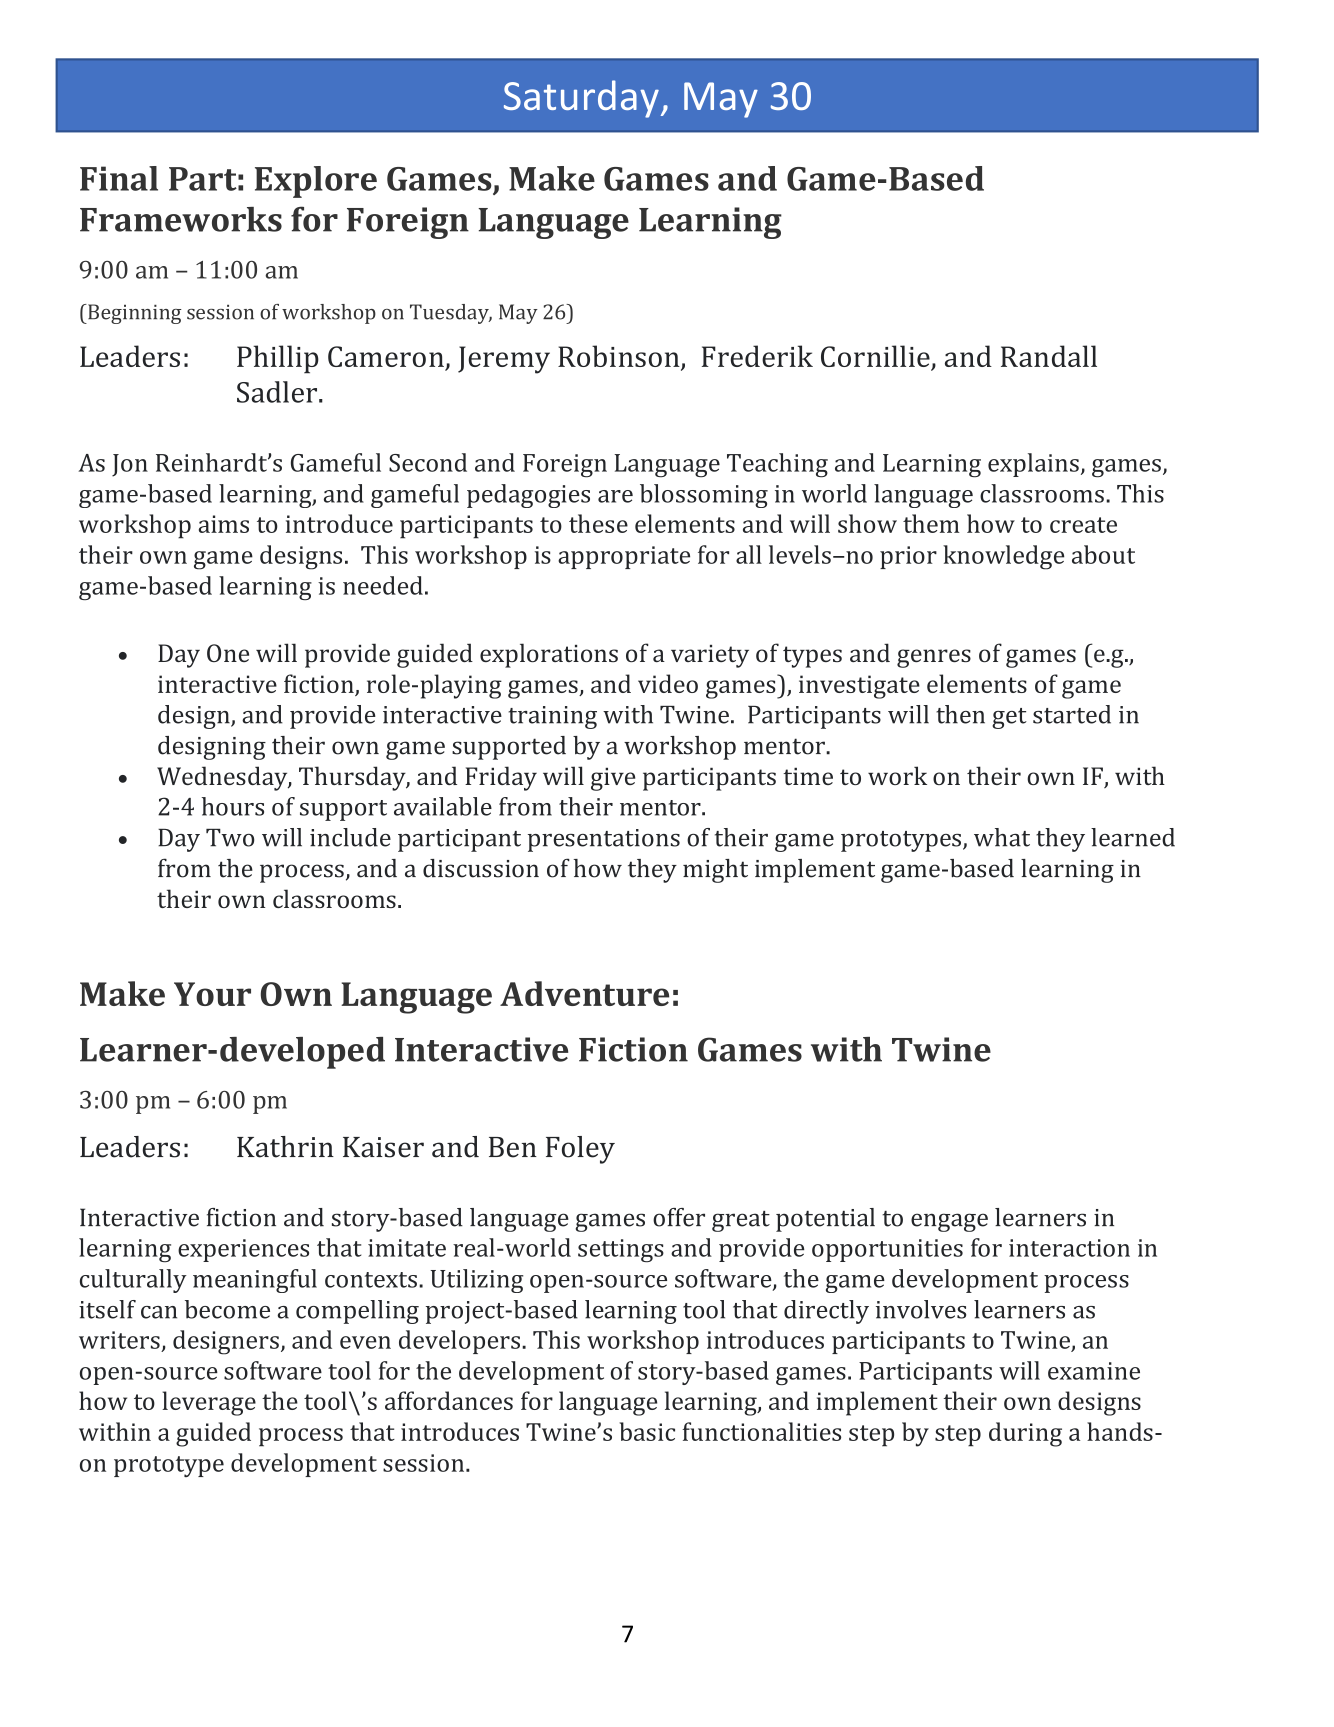 The width and height of the document is (1334, 1727). Describe the element at coordinates (209, 1403) in the document. I see `leverage` at that location.
